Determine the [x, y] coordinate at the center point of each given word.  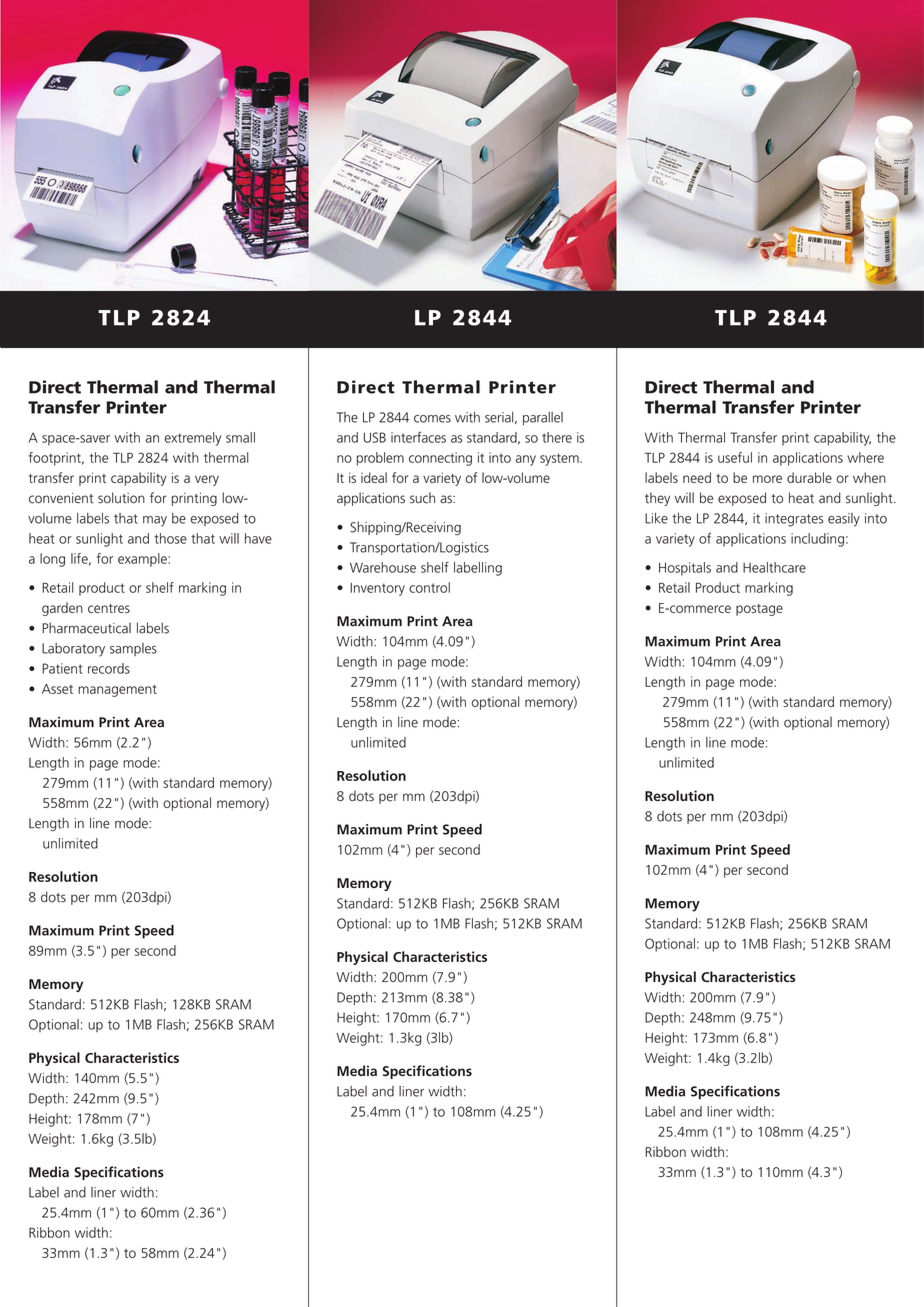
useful [735, 457]
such [422, 498]
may [155, 521]
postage [759, 610]
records [109, 668]
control [429, 587]
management [117, 691]
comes [432, 419]
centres [109, 608]
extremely [193, 439]
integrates [794, 520]
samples [133, 649]
